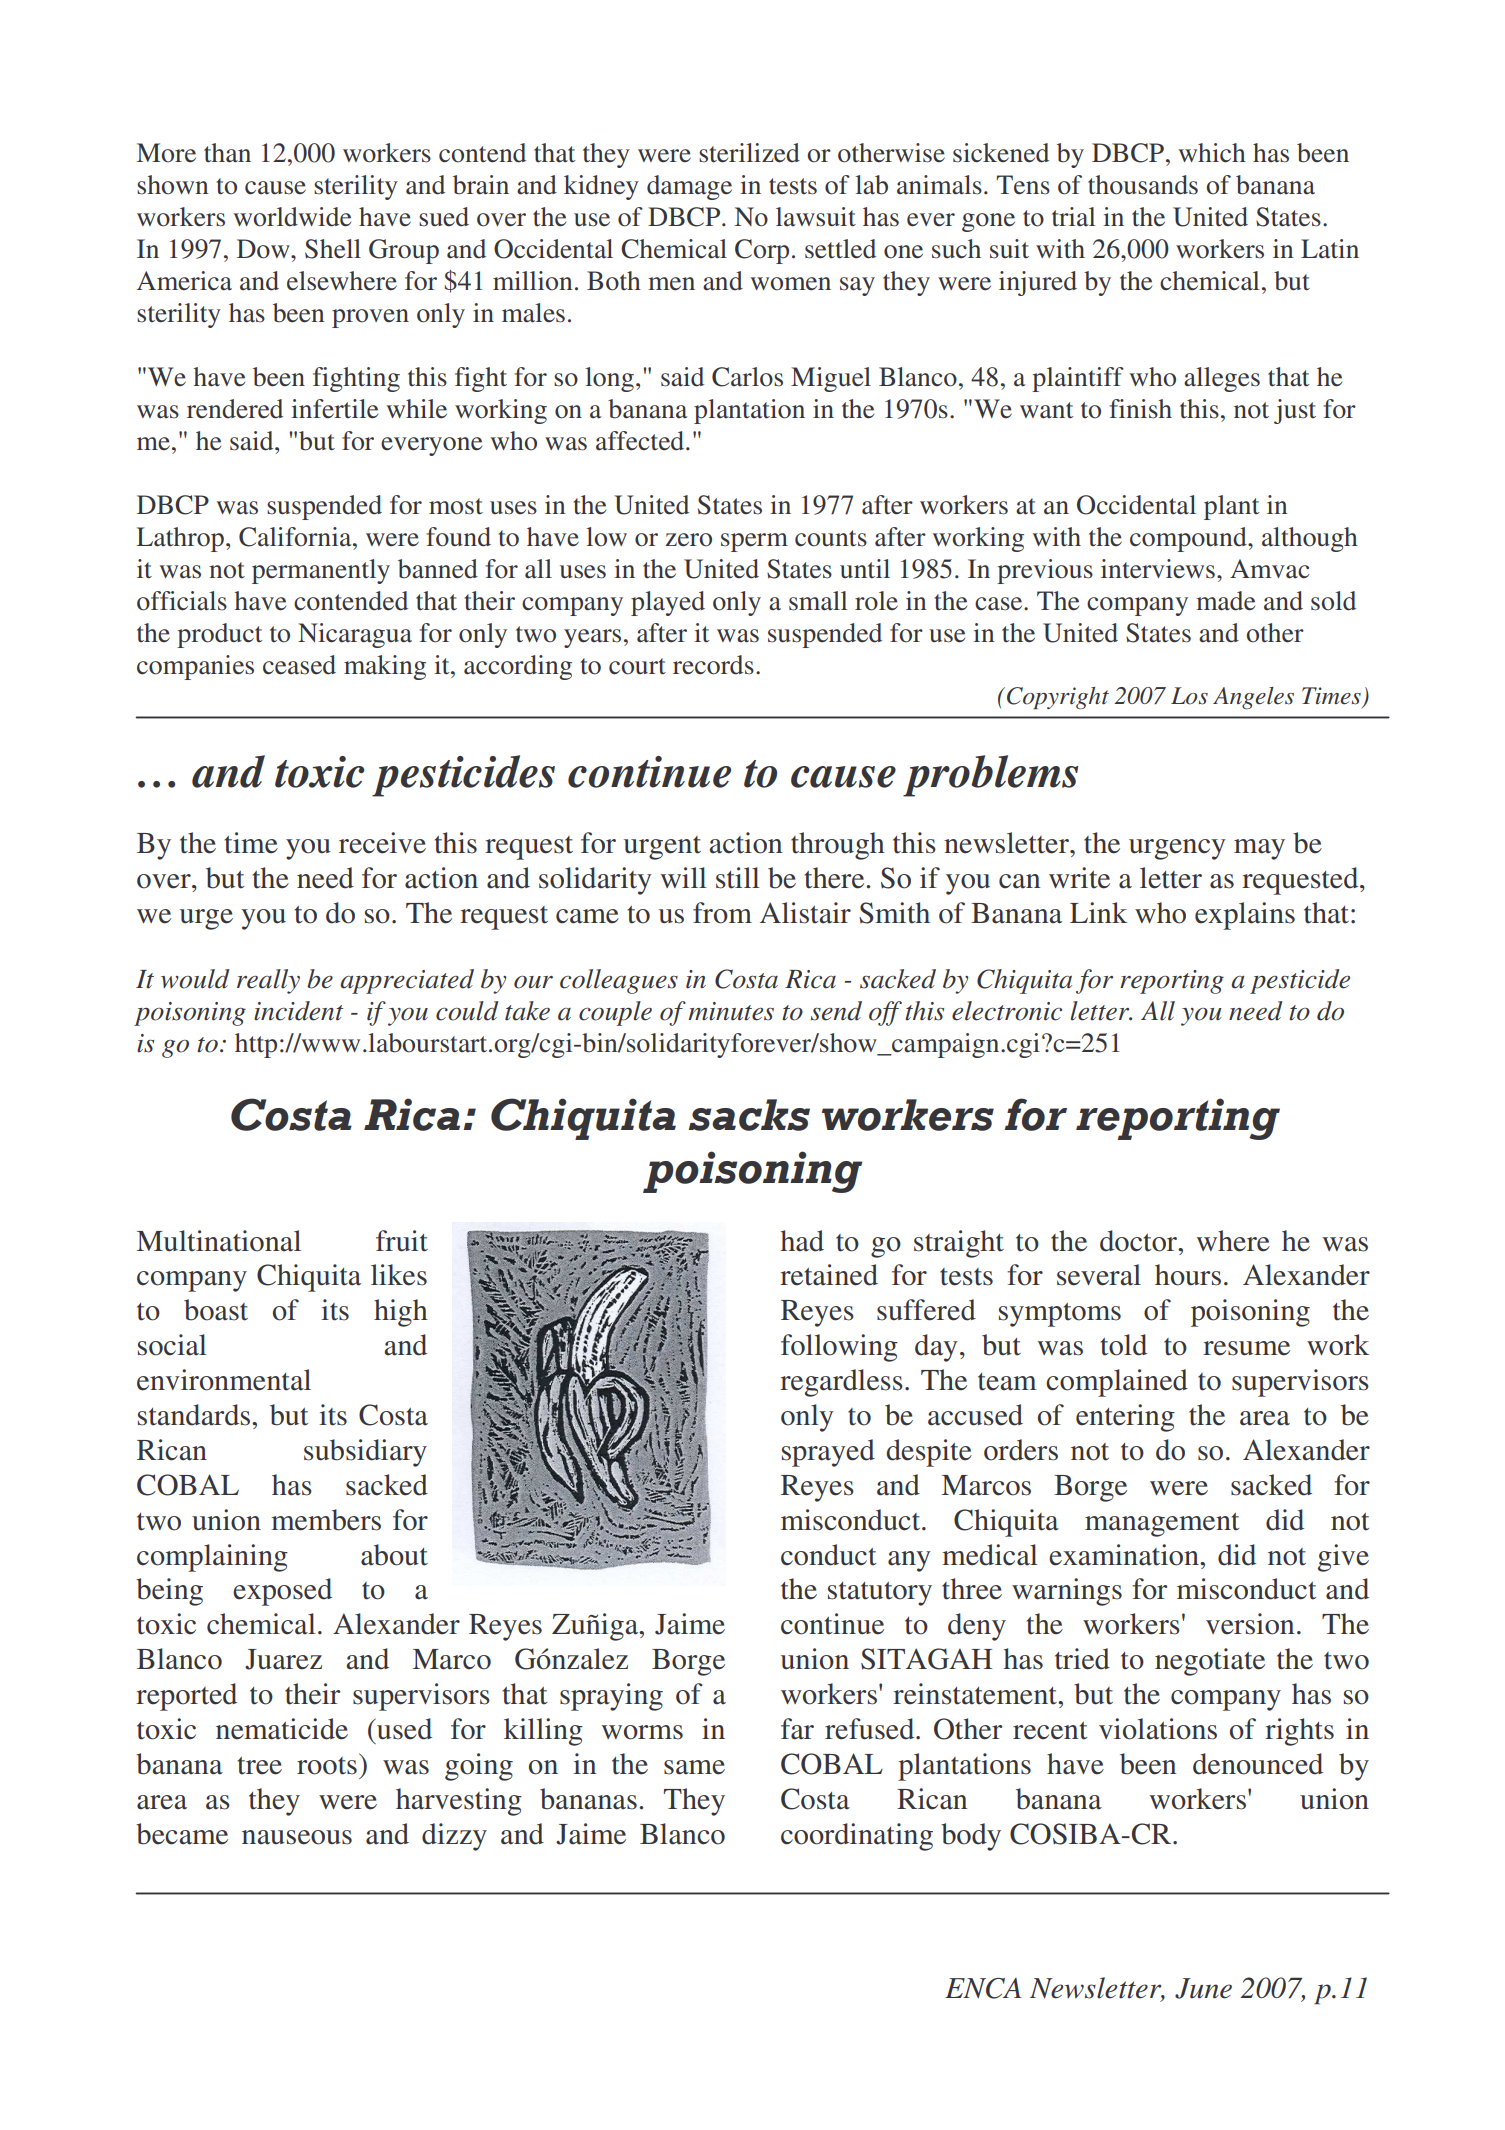 The width and height of the screenshot is (1505, 2130). What do you see at coordinates (731, 1011) in the screenshot?
I see `minutes` at bounding box center [731, 1011].
